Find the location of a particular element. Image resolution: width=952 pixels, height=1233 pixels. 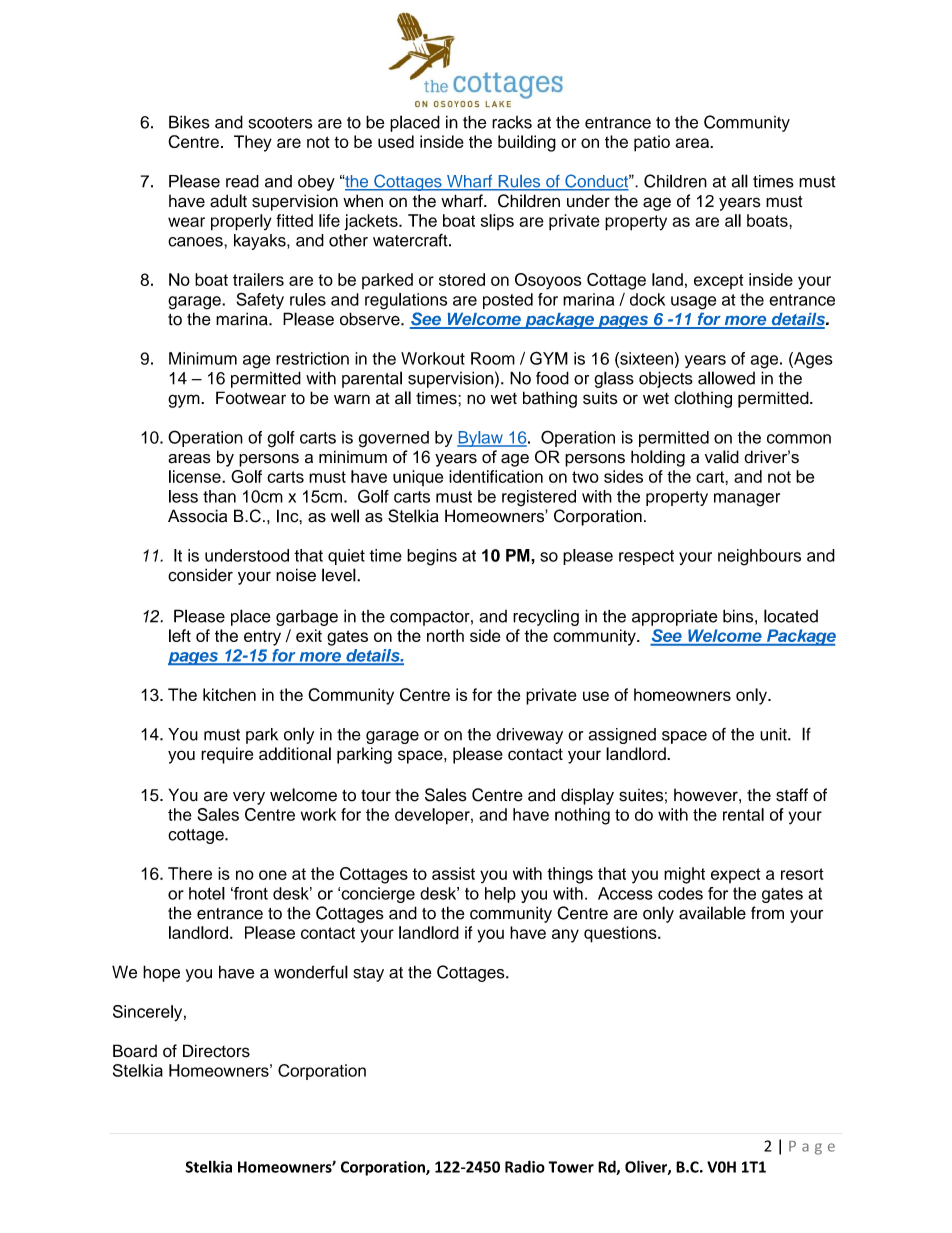

racks is located at coordinates (512, 122).
